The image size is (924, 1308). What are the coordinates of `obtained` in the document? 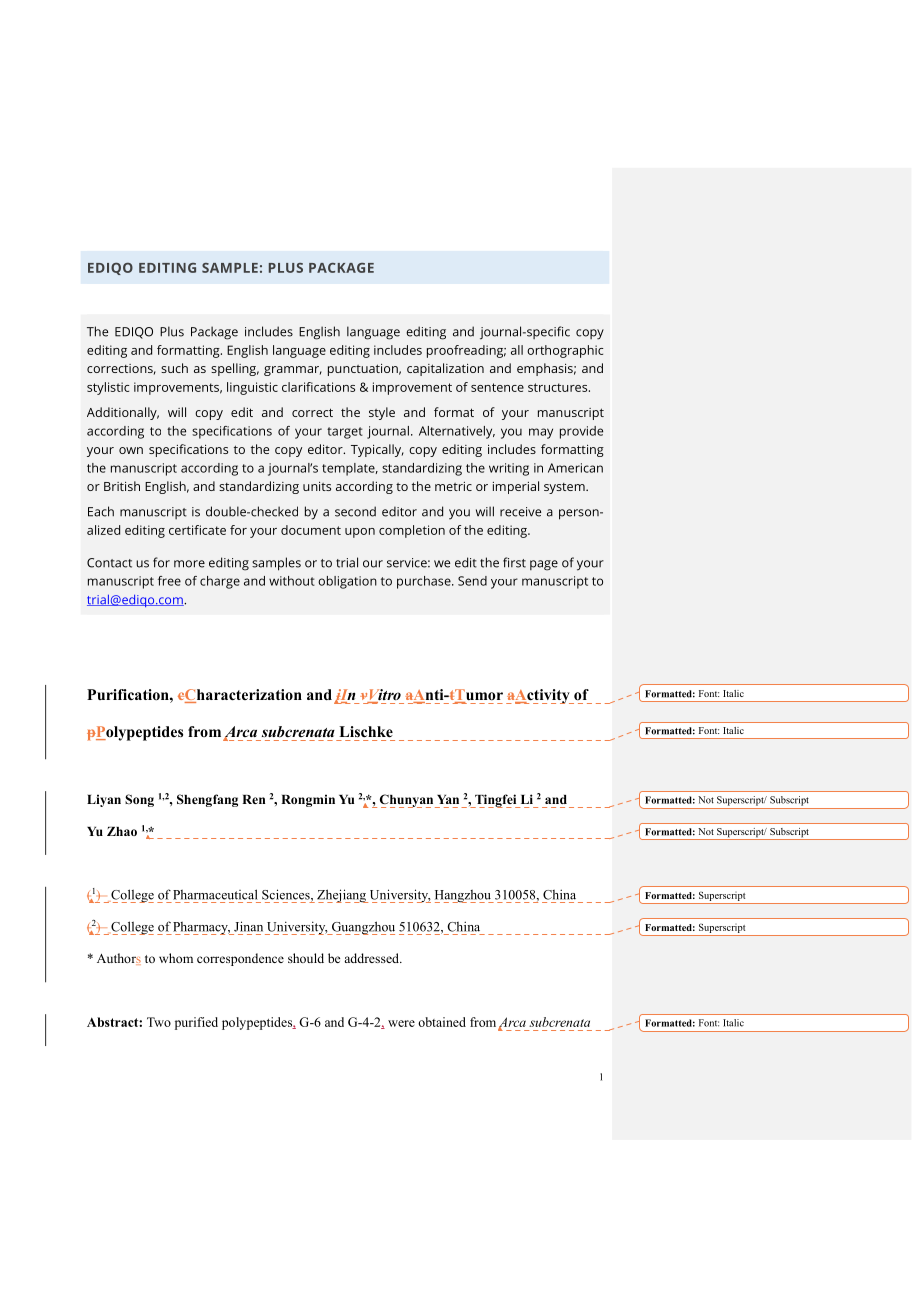 It's located at (442, 1022).
